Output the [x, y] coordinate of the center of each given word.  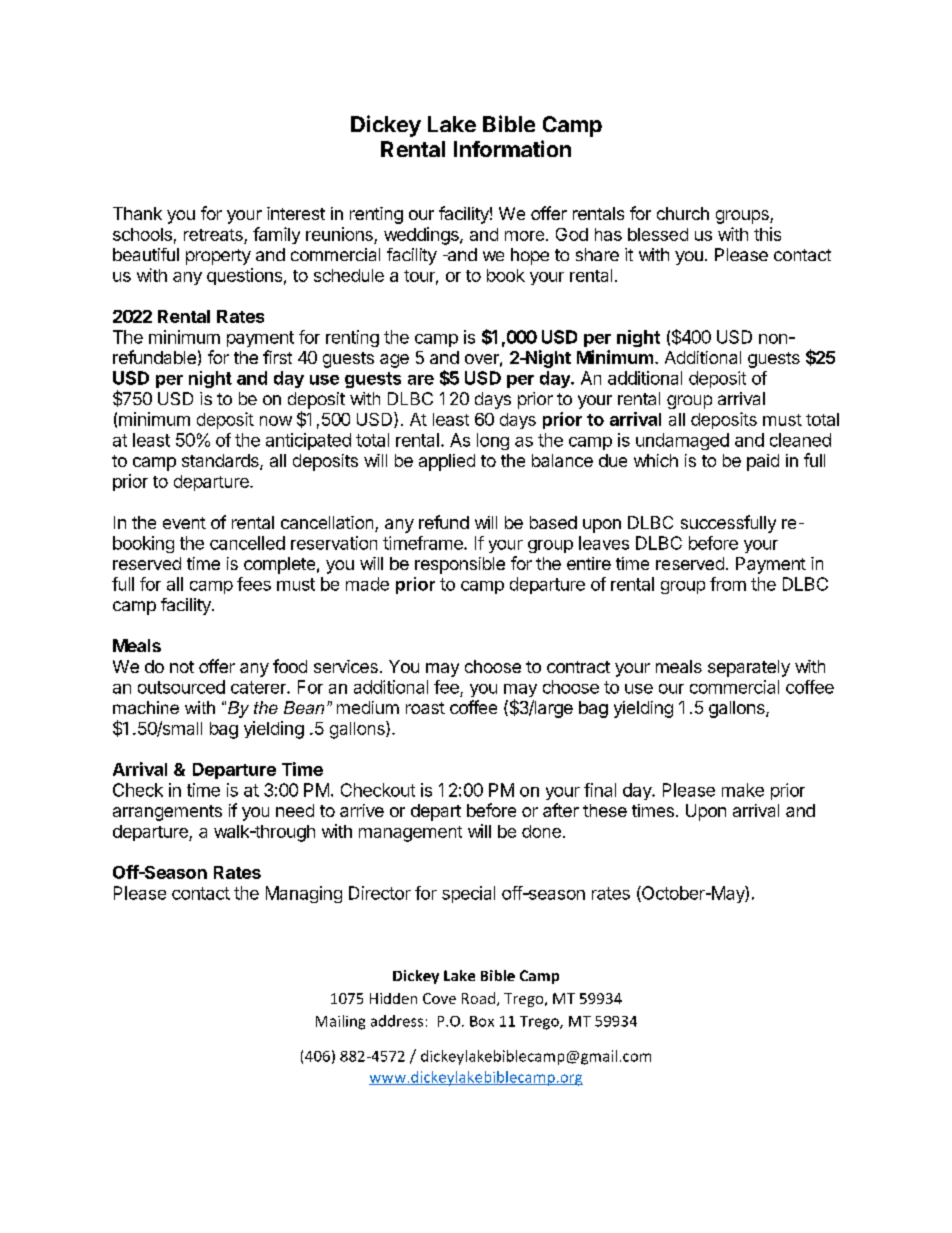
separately [749, 668]
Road [478, 998]
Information [512, 148]
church [683, 213]
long [493, 441]
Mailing [340, 1022]
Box [482, 1021]
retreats [213, 235]
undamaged [682, 441]
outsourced [181, 687]
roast [425, 708]
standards [221, 462]
